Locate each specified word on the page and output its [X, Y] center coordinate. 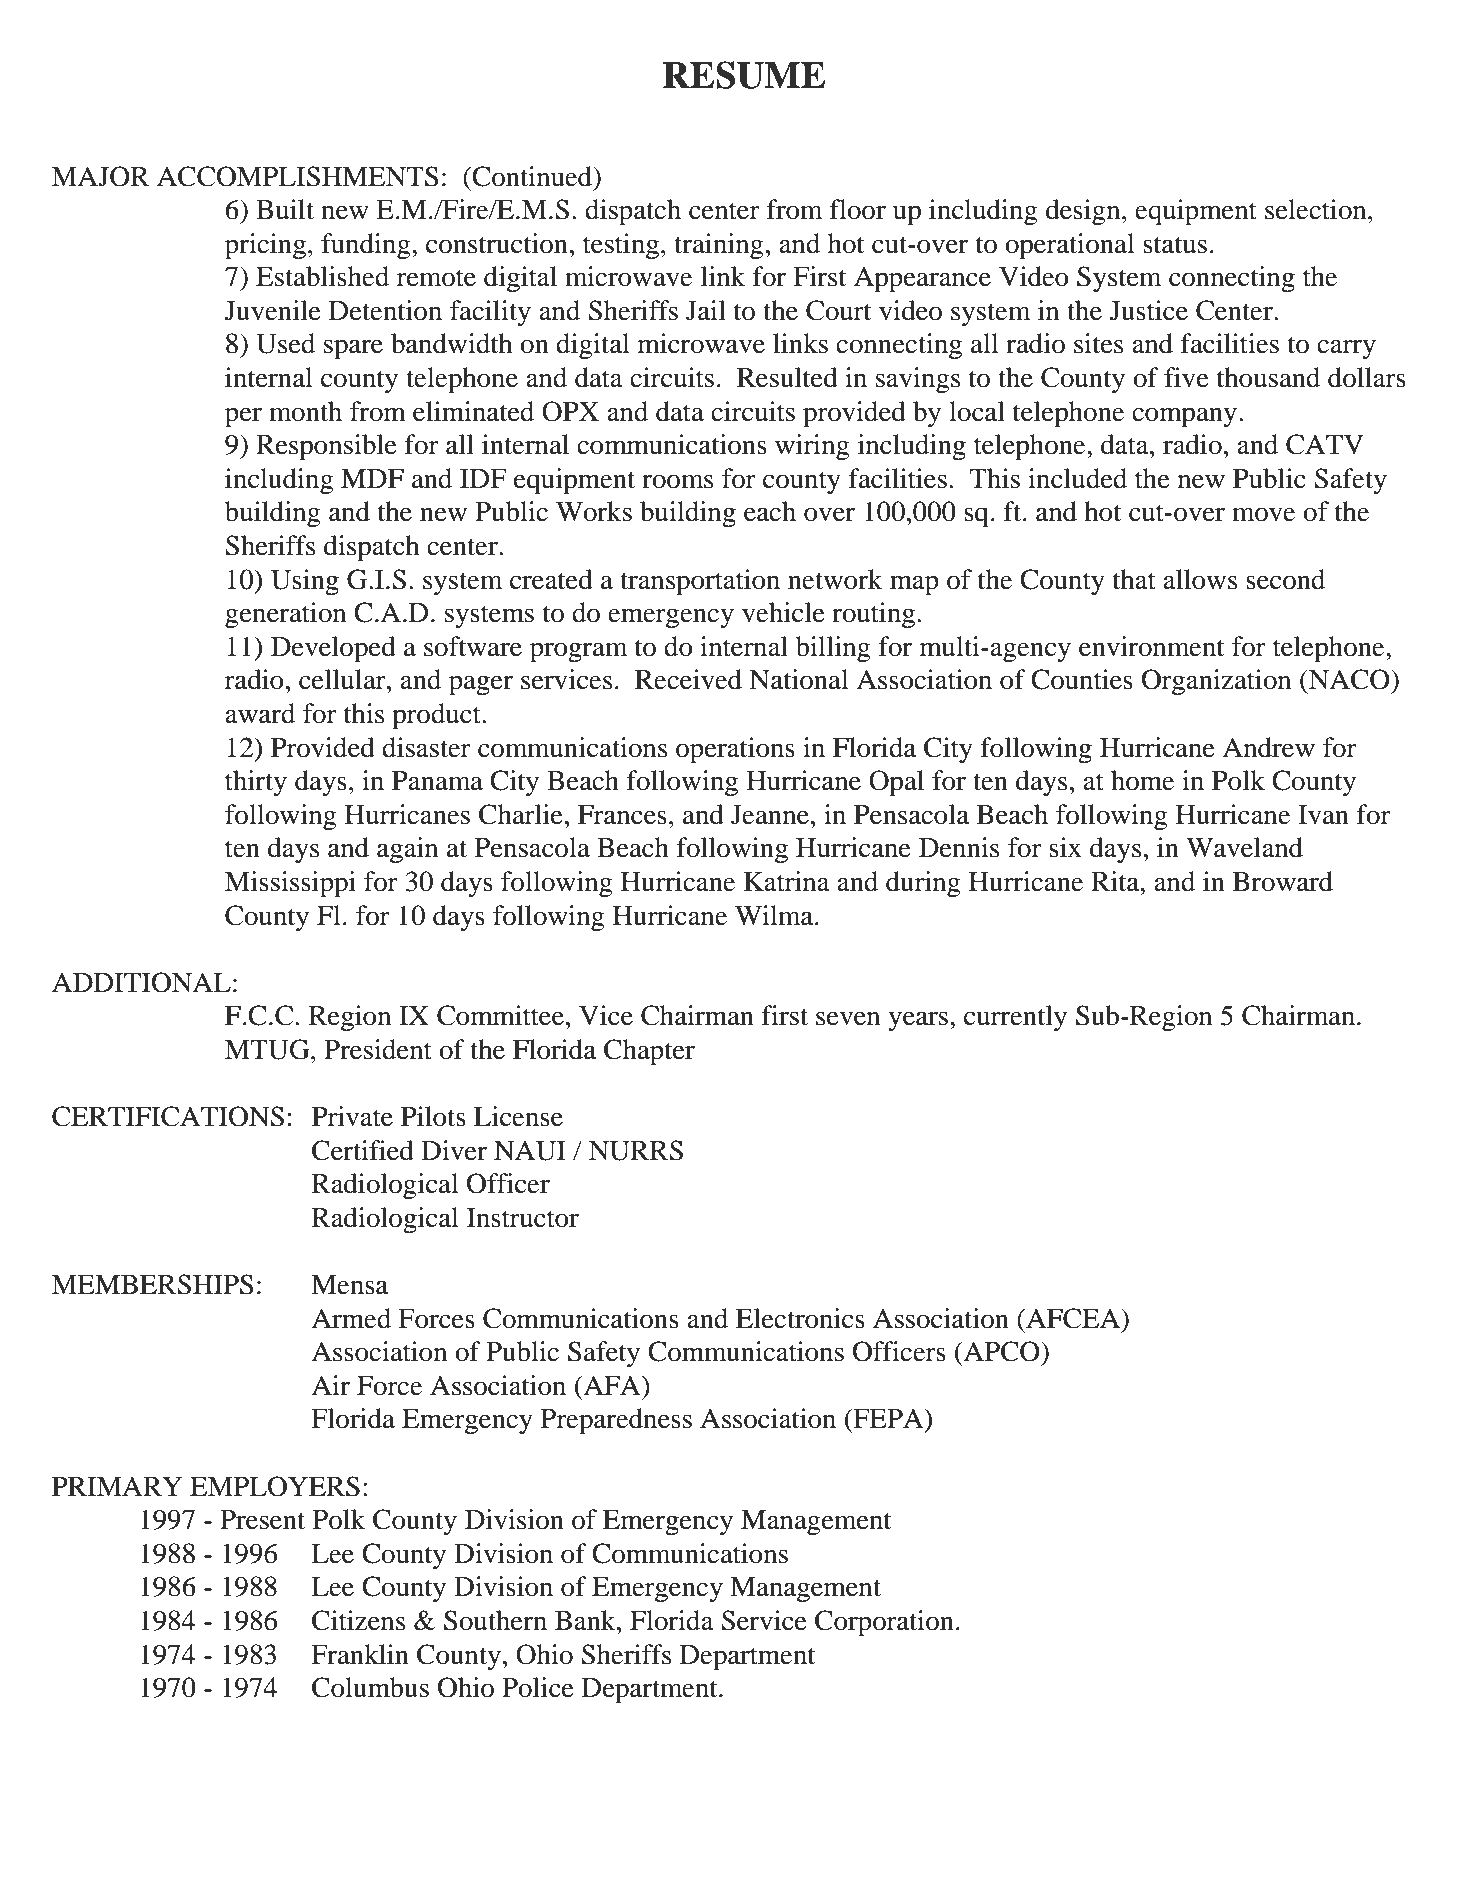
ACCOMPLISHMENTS [298, 176]
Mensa [349, 1285]
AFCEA [1073, 1318]
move [1263, 514]
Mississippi [290, 884]
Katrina [787, 881]
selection [1317, 209]
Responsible [326, 447]
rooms [677, 481]
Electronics [800, 1318]
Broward [1283, 881]
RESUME [744, 75]
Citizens [358, 1620]
